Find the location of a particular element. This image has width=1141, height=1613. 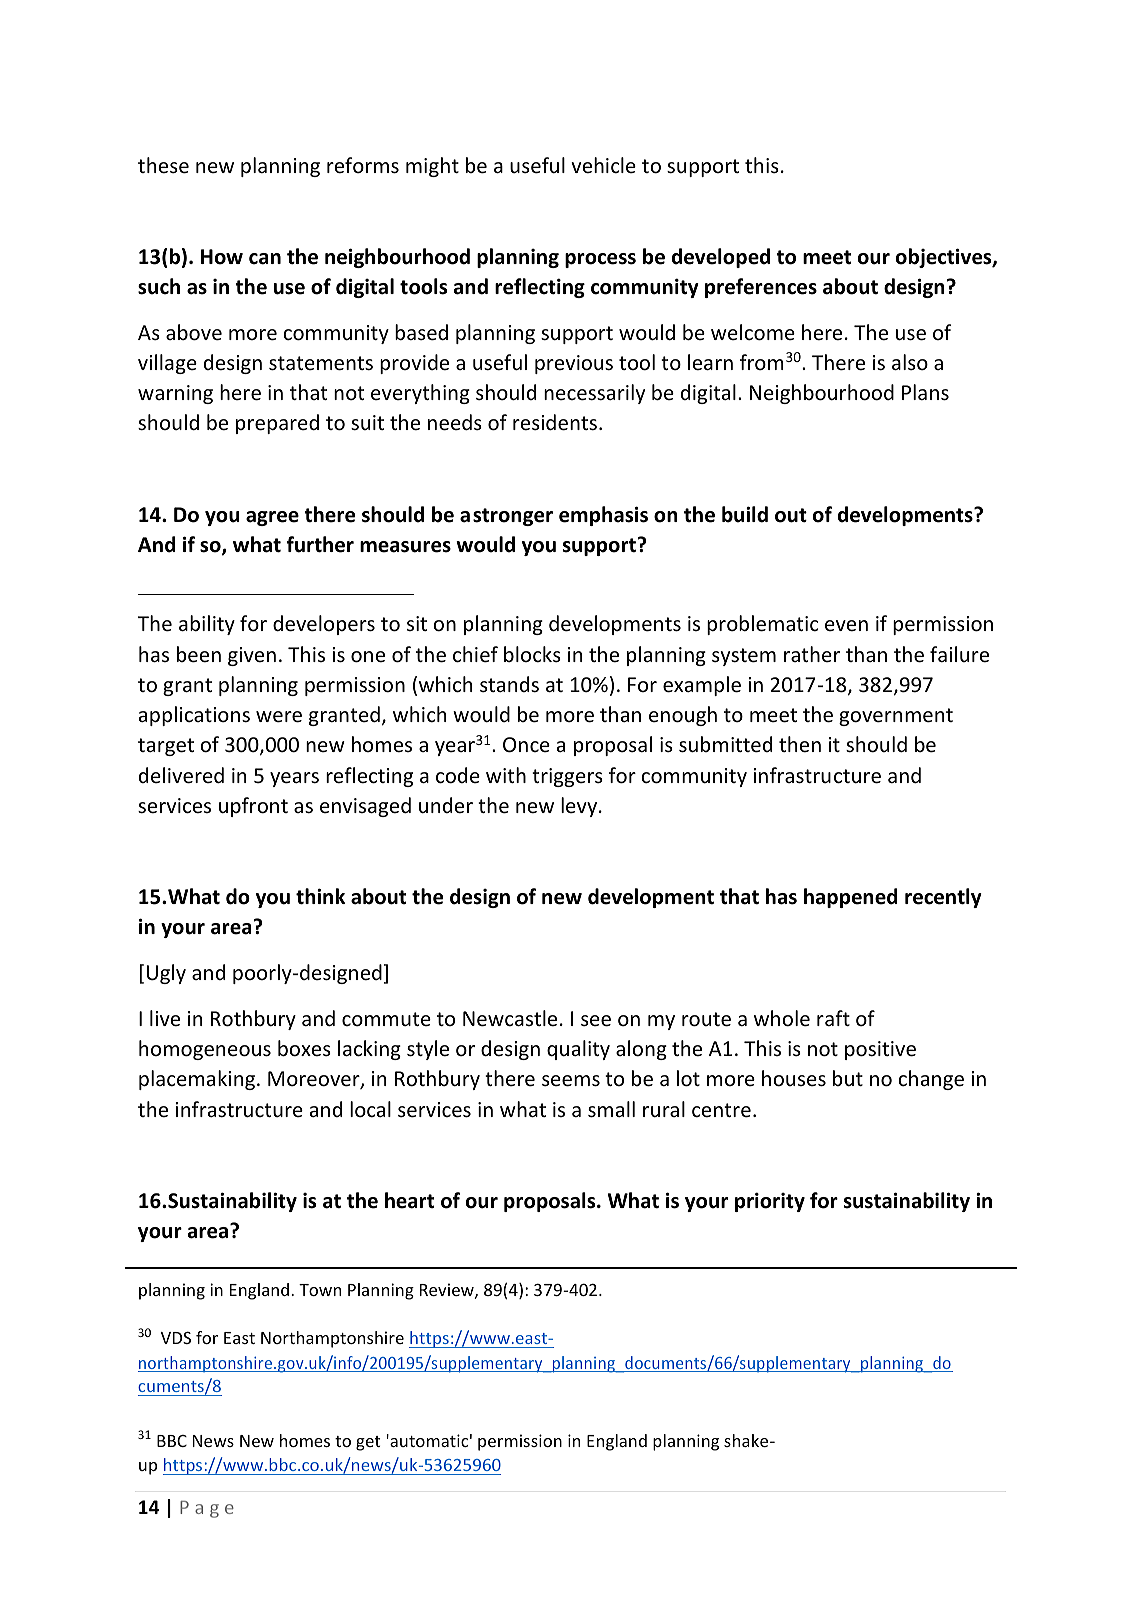

priority is located at coordinates (770, 1202).
